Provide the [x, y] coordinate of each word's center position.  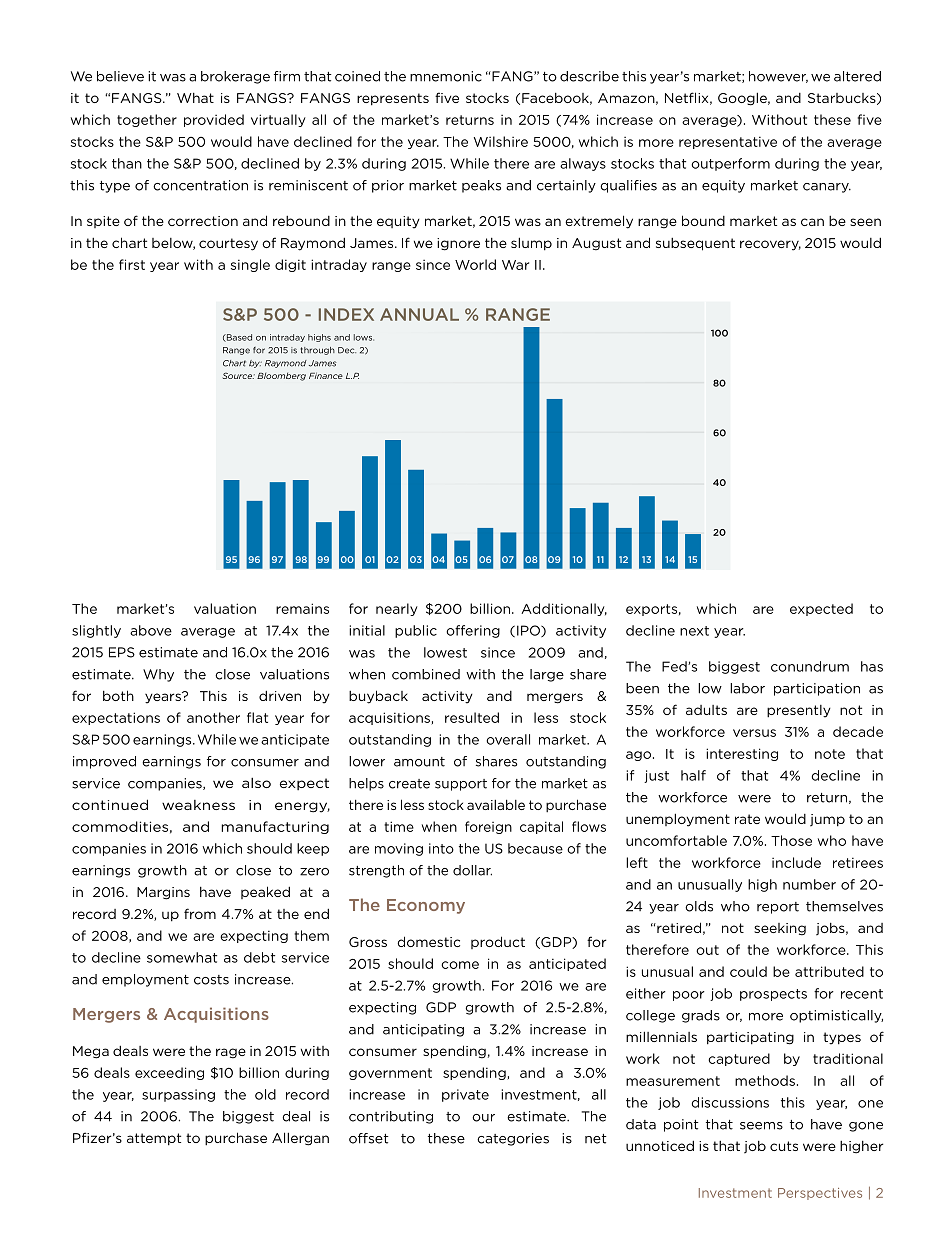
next [694, 631]
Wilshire [501, 141]
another [213, 717]
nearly [397, 609]
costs [211, 980]
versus [754, 733]
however [778, 77]
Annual [419, 314]
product [498, 942]
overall [508, 739]
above [151, 630]
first [132, 264]
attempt [154, 1139]
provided [214, 120]
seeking [780, 929]
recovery [770, 245]
